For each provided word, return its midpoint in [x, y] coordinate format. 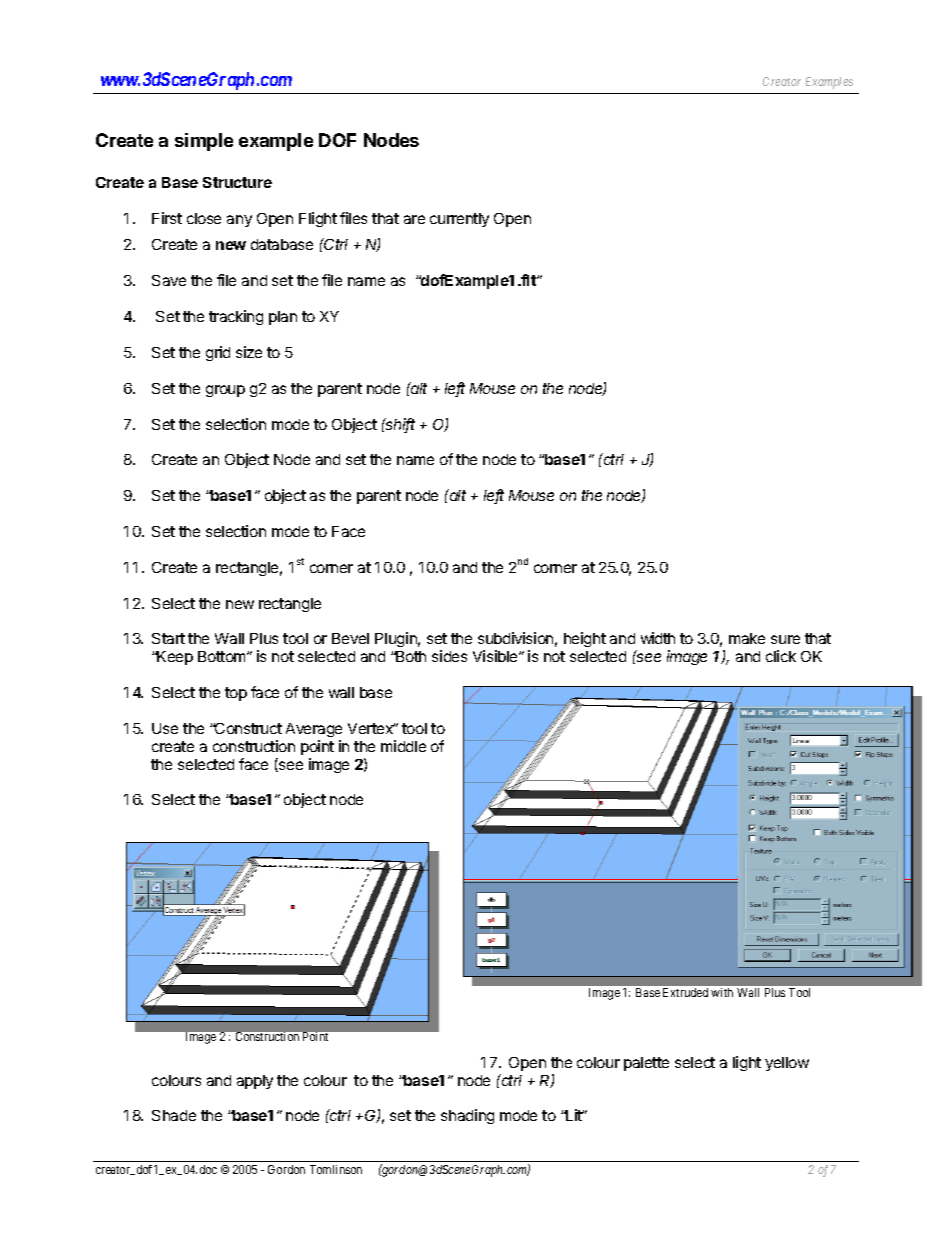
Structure [237, 182]
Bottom [223, 656]
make [747, 638]
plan [283, 318]
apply [255, 1082]
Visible [496, 656]
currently [459, 220]
